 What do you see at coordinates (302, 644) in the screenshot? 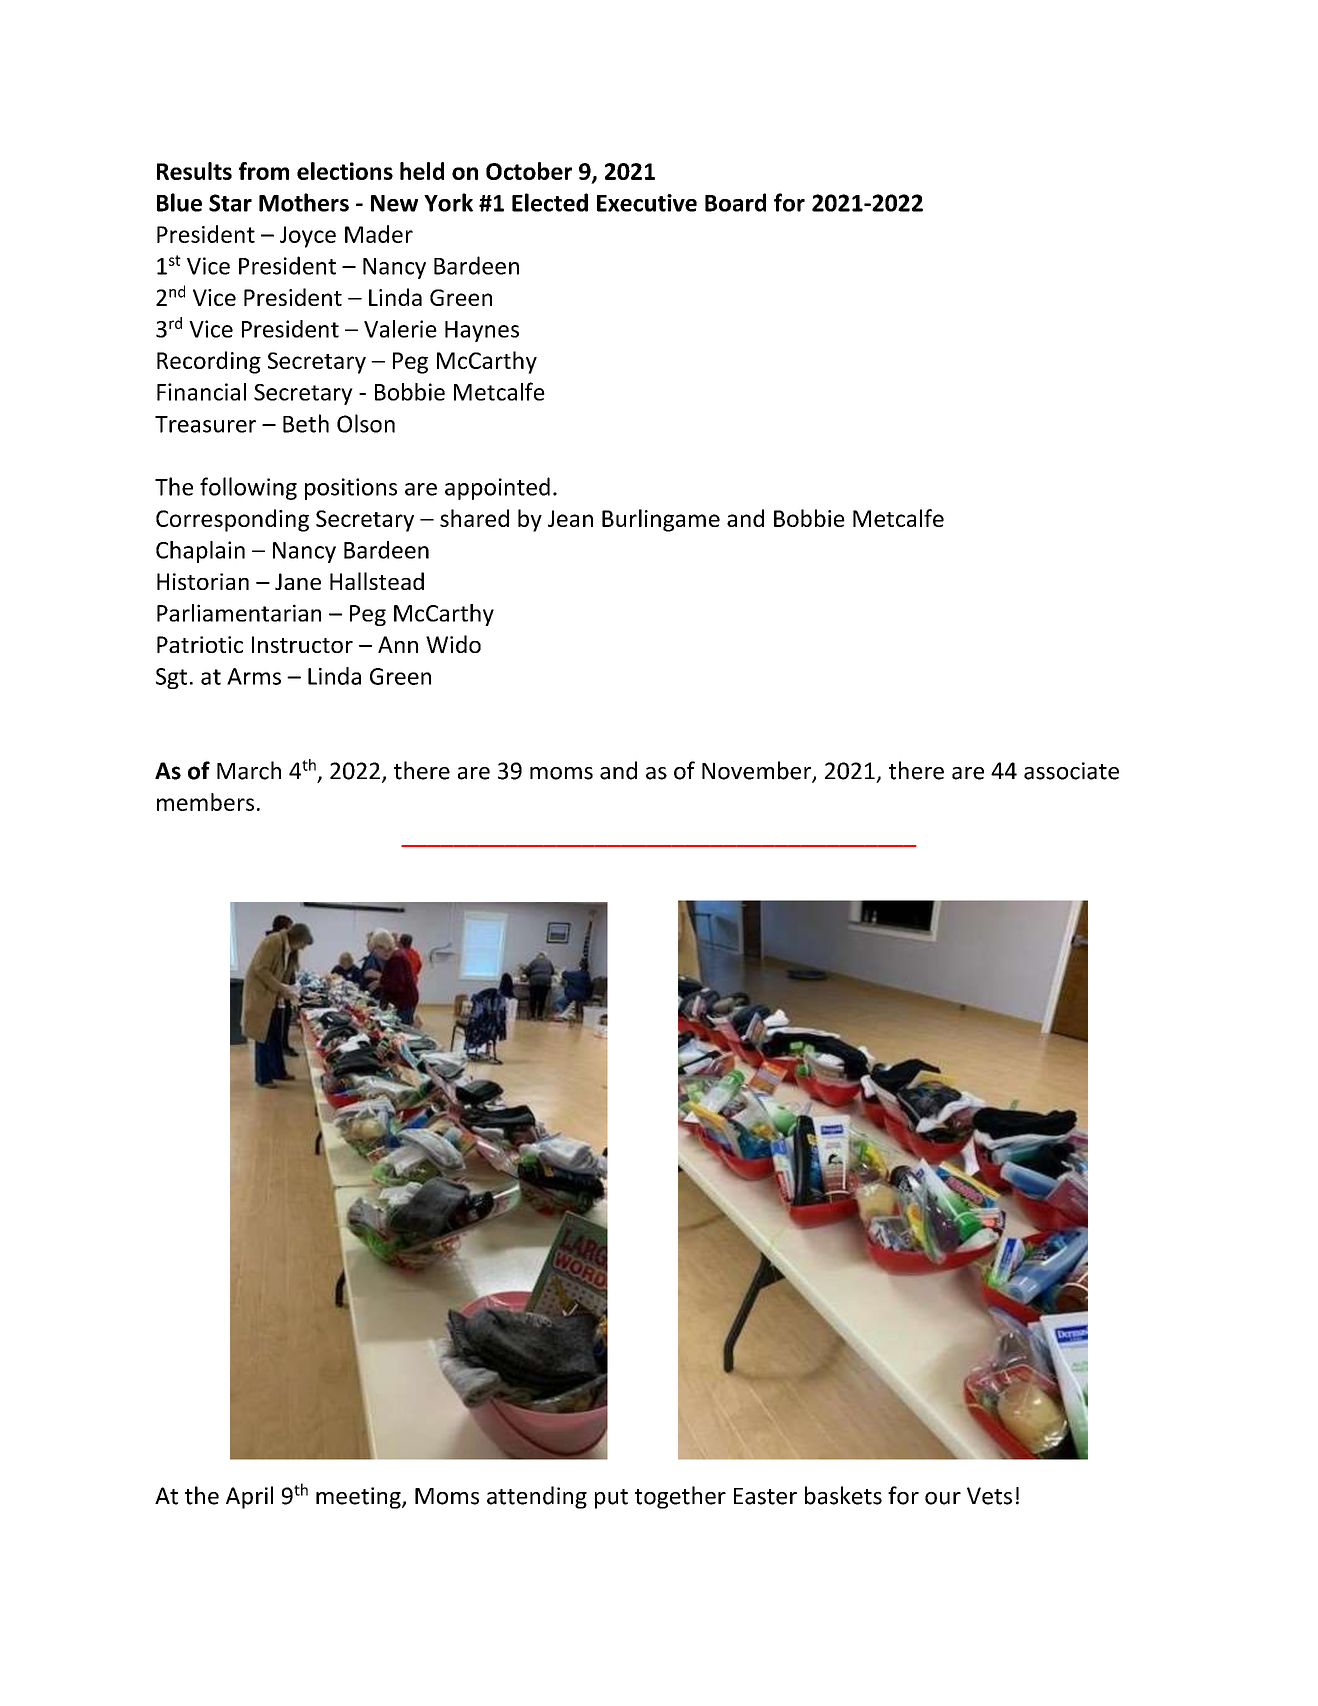
I see `Instructor` at bounding box center [302, 644].
